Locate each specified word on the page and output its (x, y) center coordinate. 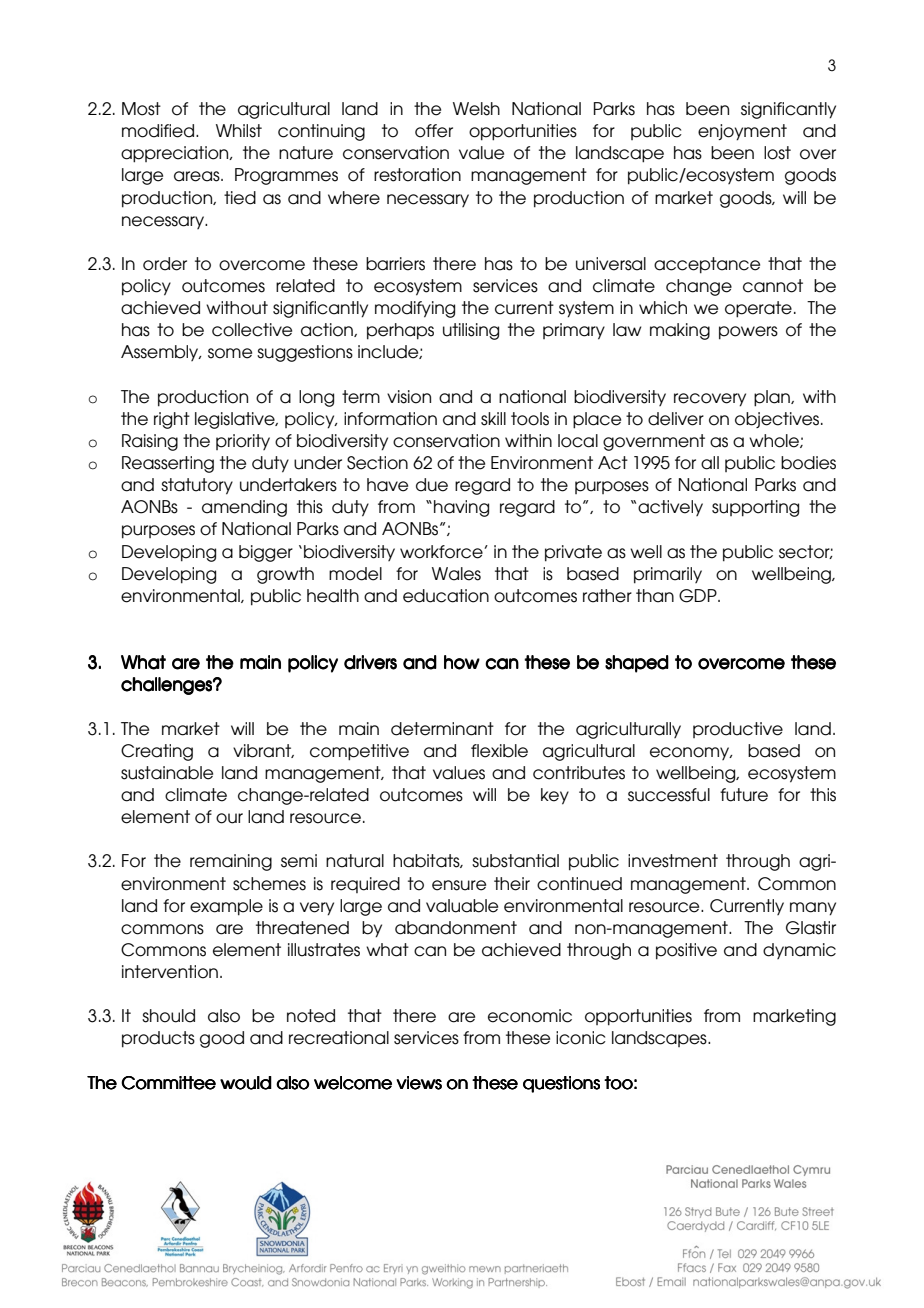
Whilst (239, 131)
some (230, 353)
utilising (471, 331)
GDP (699, 596)
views (419, 1083)
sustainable (167, 773)
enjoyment (742, 132)
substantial (515, 861)
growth (285, 575)
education (446, 596)
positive (686, 951)
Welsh (476, 109)
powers (748, 333)
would (246, 1083)
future (744, 795)
